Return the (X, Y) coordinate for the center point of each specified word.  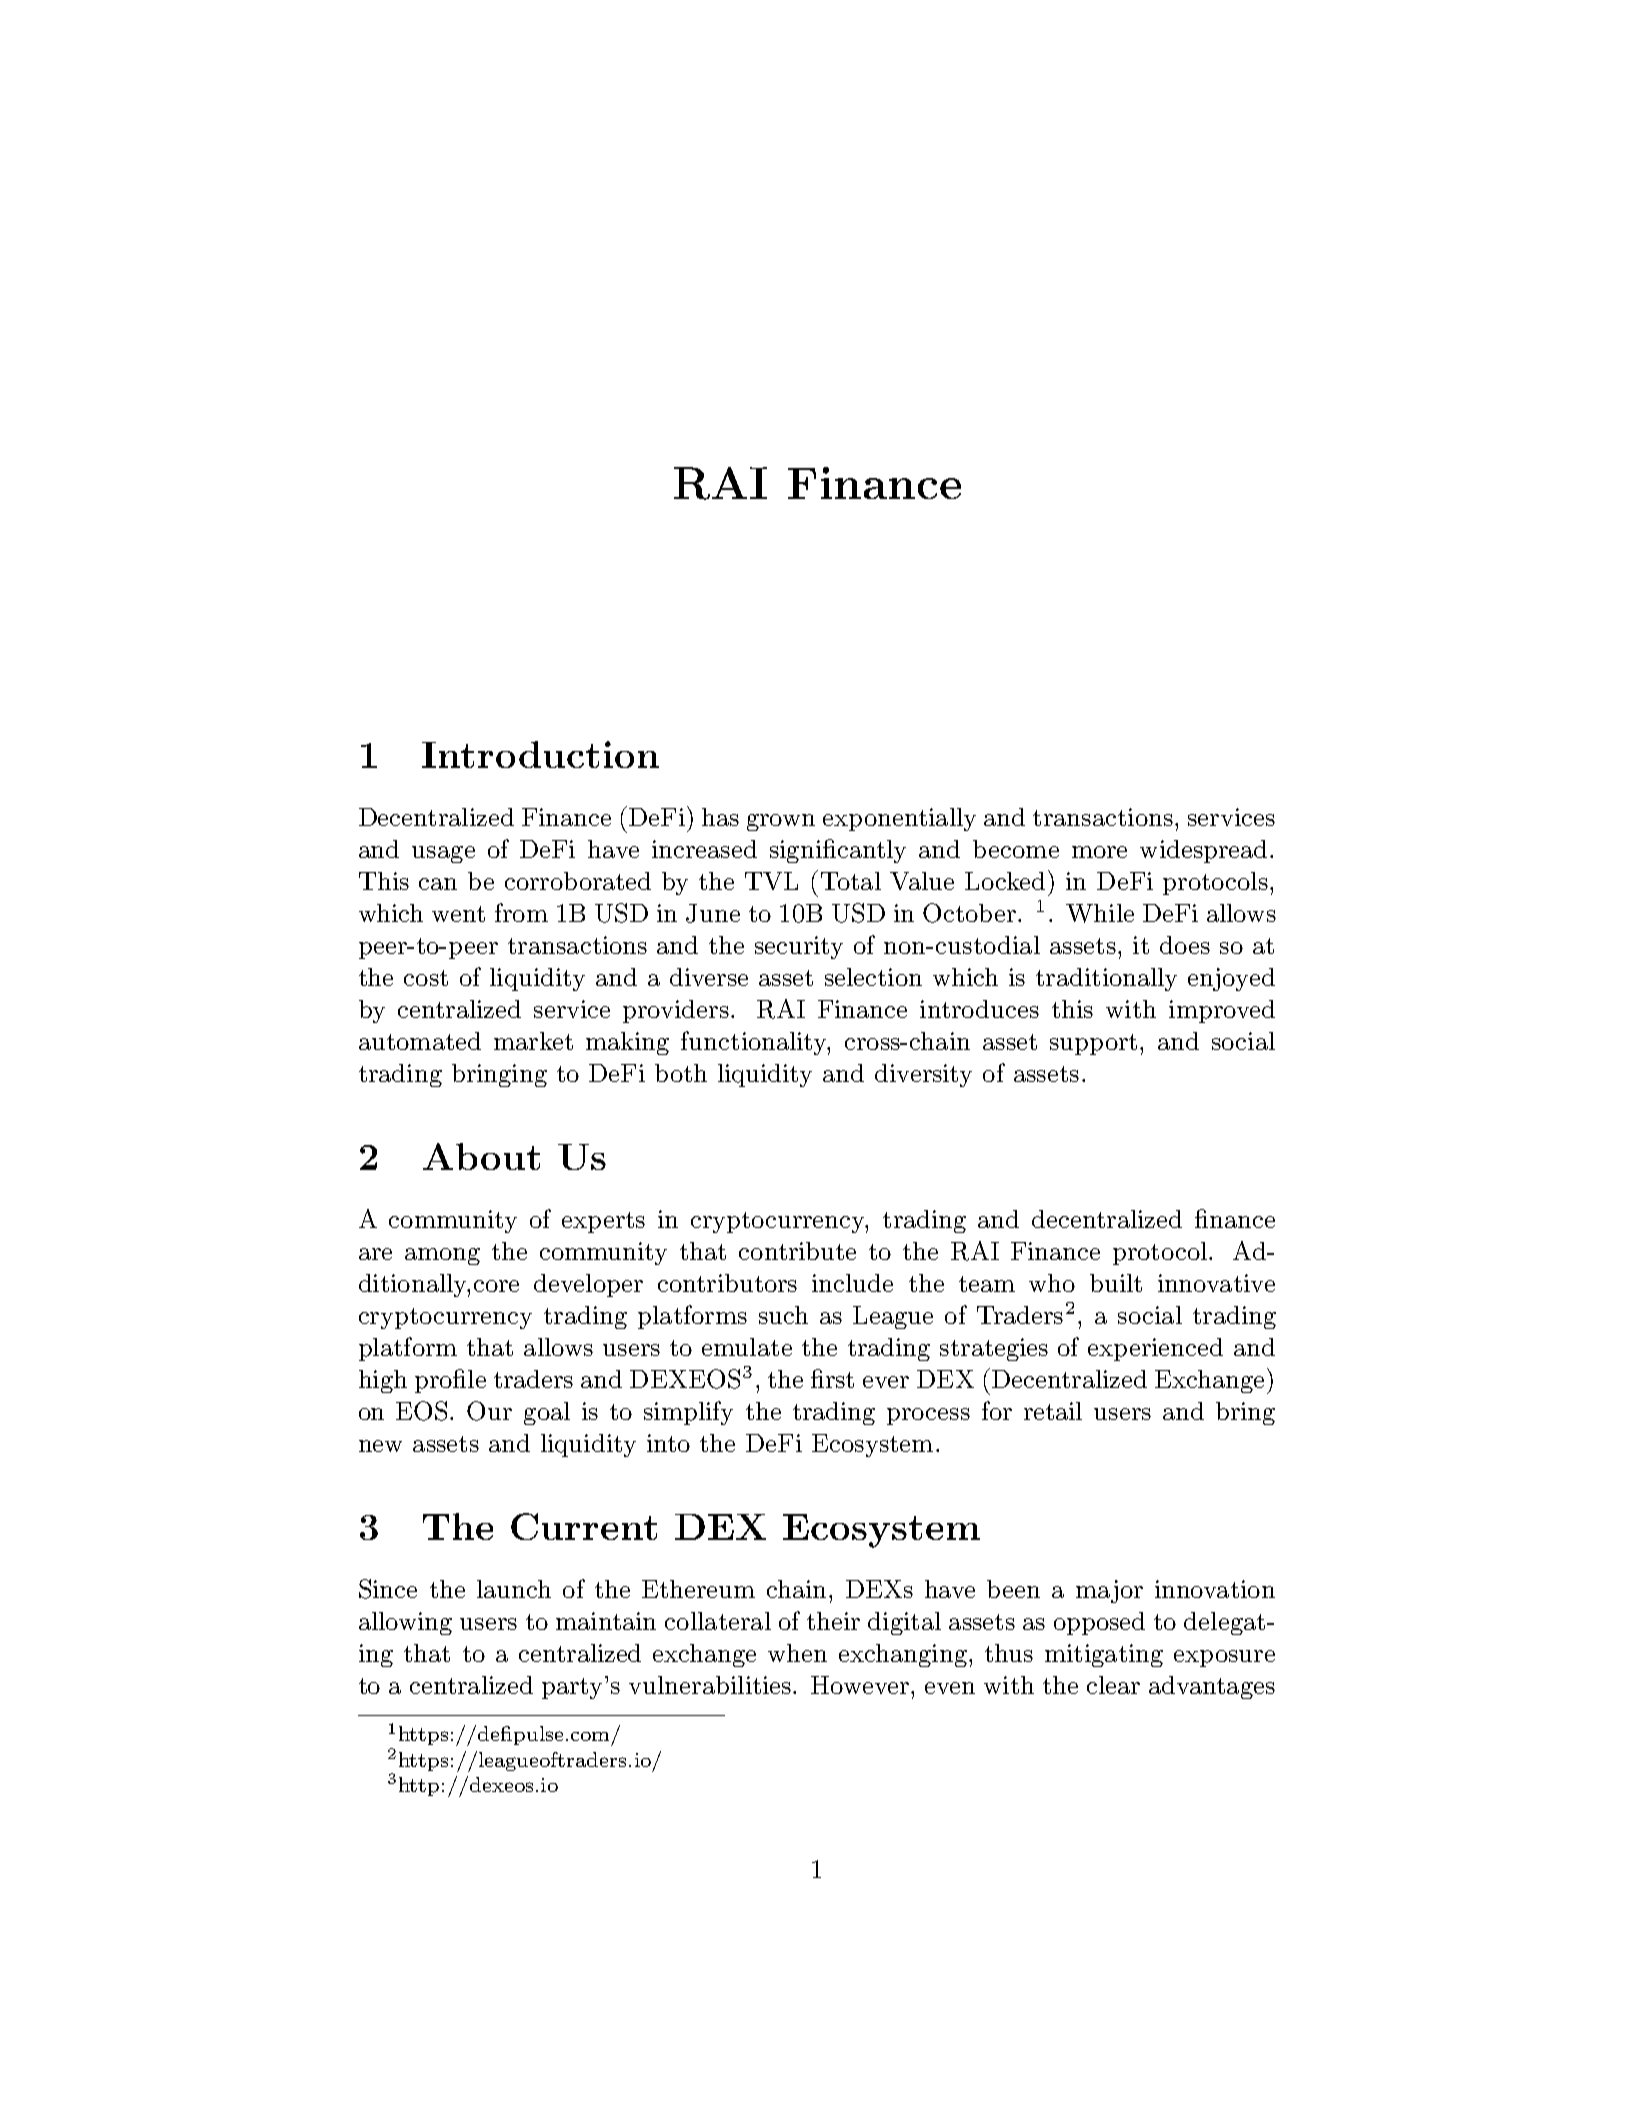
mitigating (1104, 1655)
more (1099, 852)
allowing (405, 1623)
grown (781, 822)
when (797, 1653)
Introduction (540, 754)
